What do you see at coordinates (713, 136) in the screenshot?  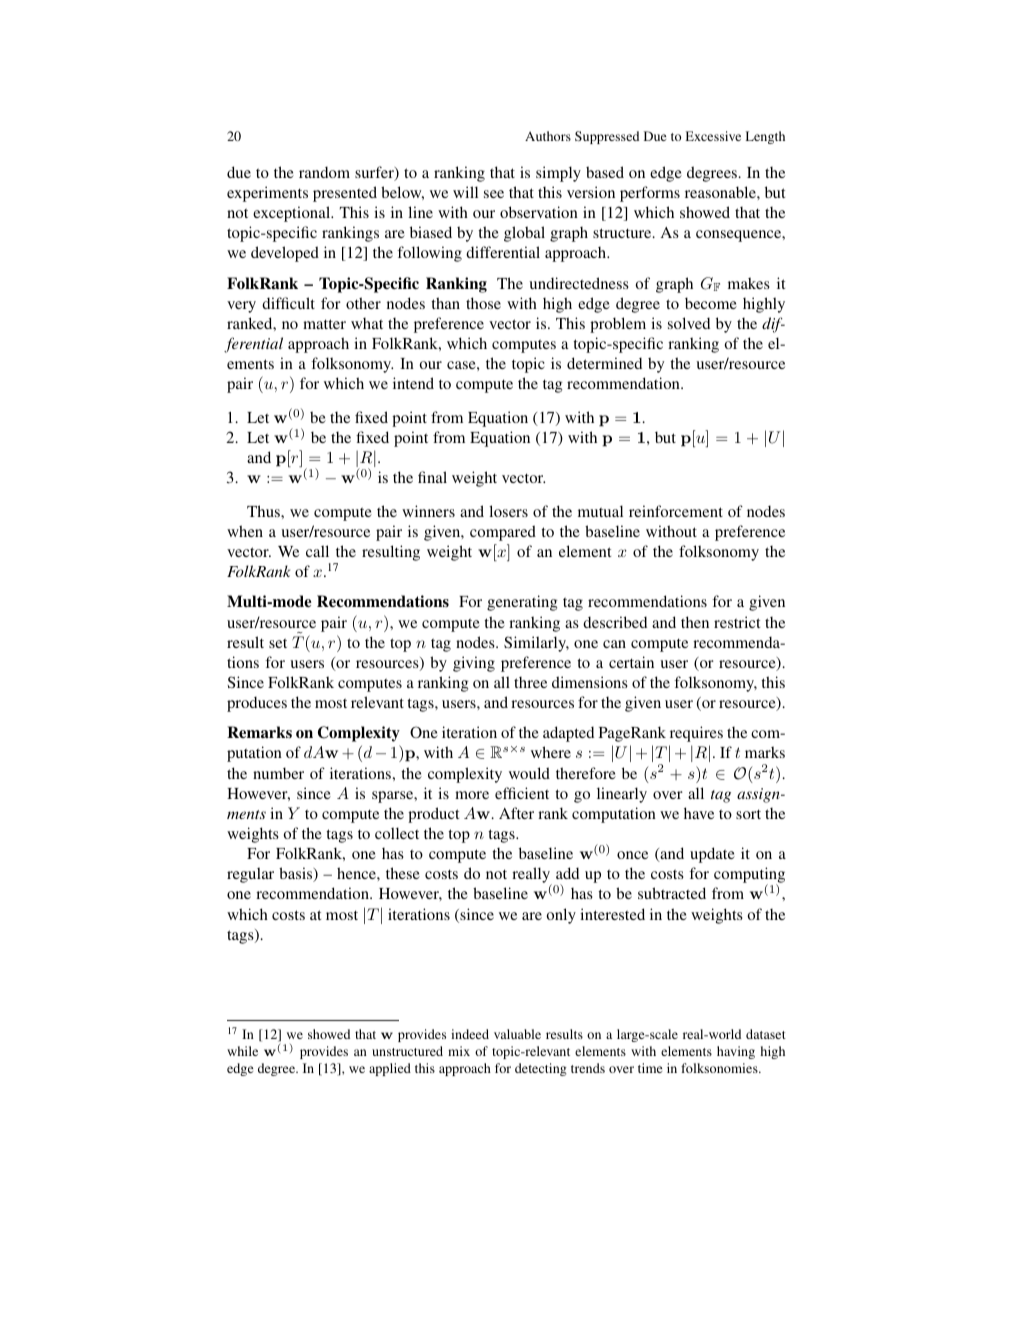 I see `Excessive` at bounding box center [713, 136].
